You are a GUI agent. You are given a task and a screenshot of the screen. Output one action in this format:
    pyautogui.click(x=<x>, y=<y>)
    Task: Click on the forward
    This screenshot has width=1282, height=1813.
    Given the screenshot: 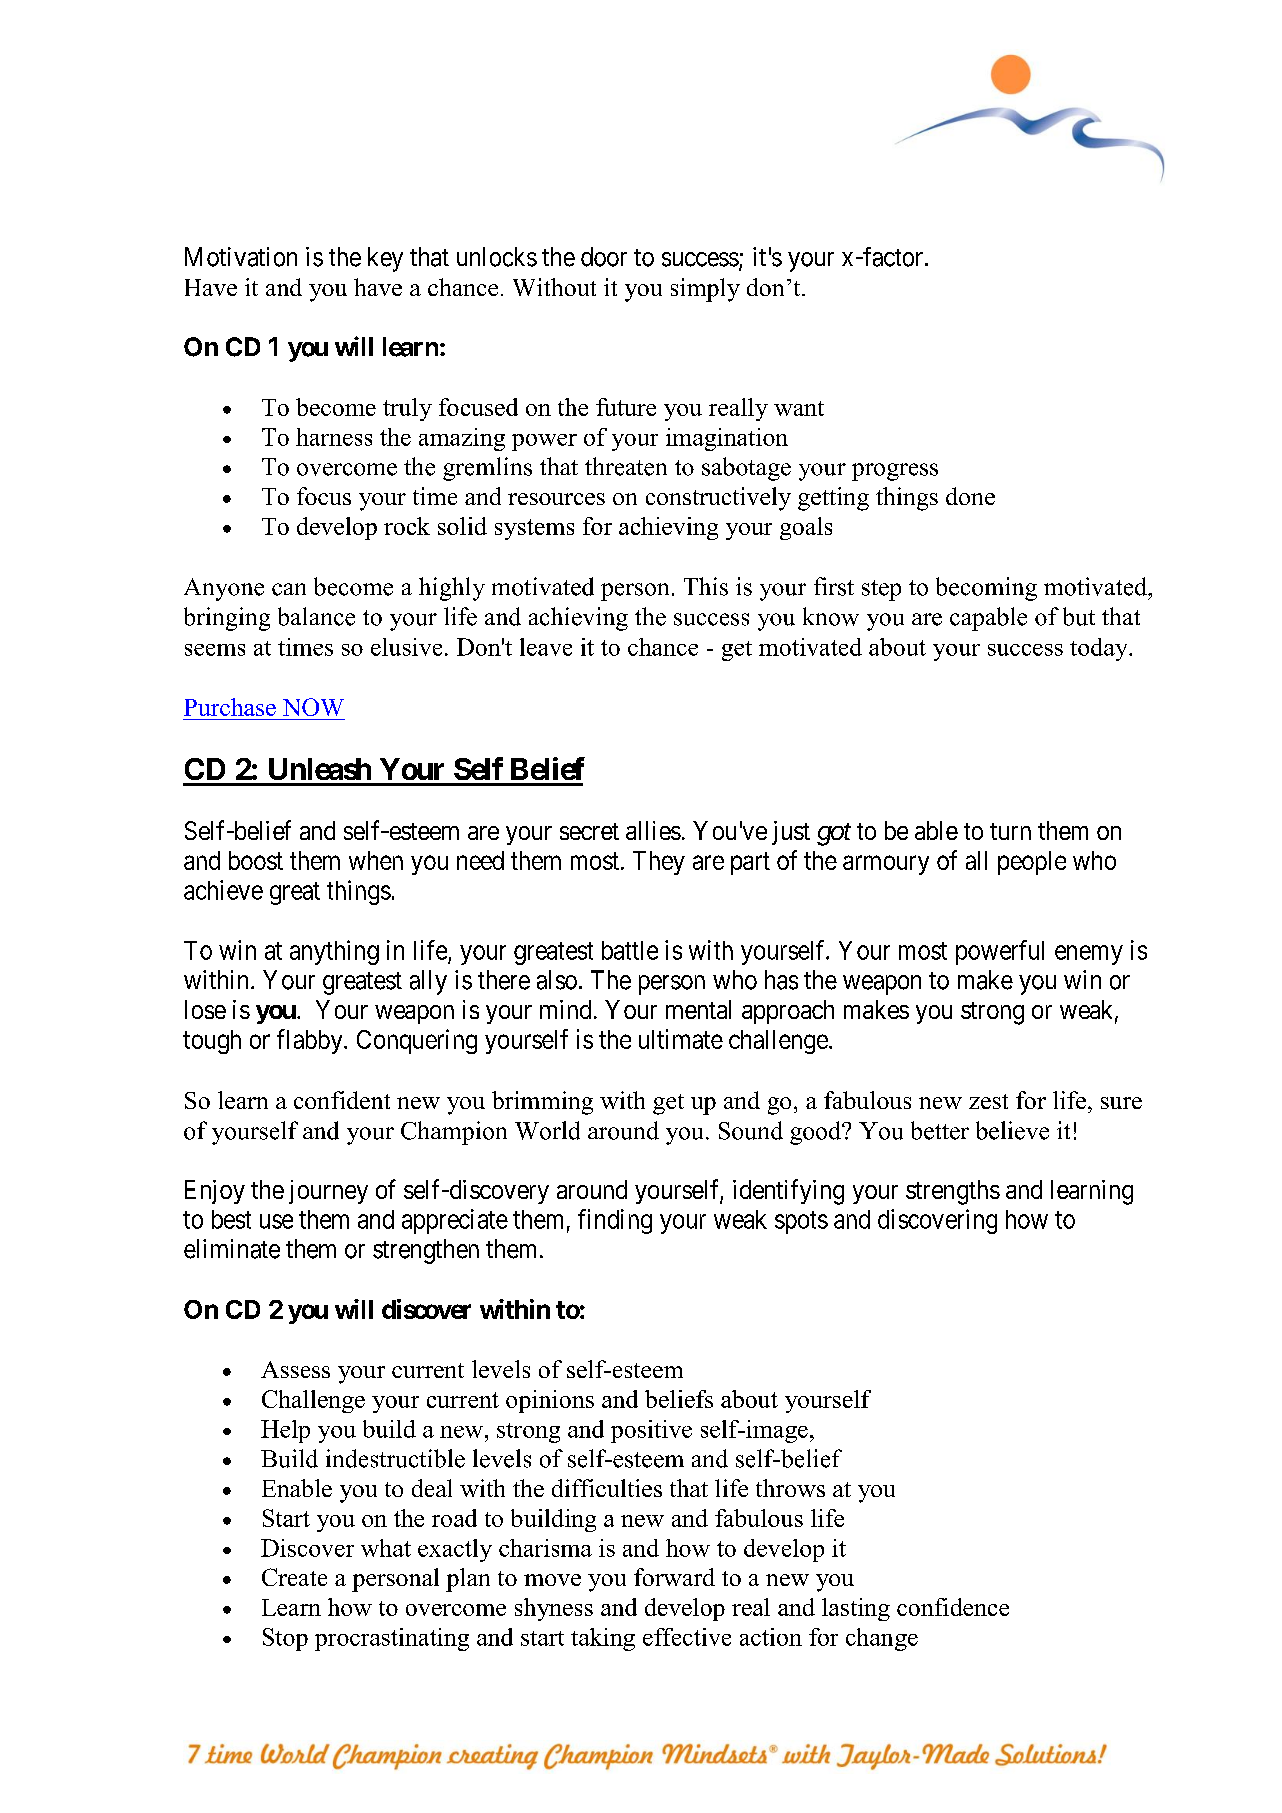 What is the action you would take?
    pyautogui.click(x=674, y=1577)
